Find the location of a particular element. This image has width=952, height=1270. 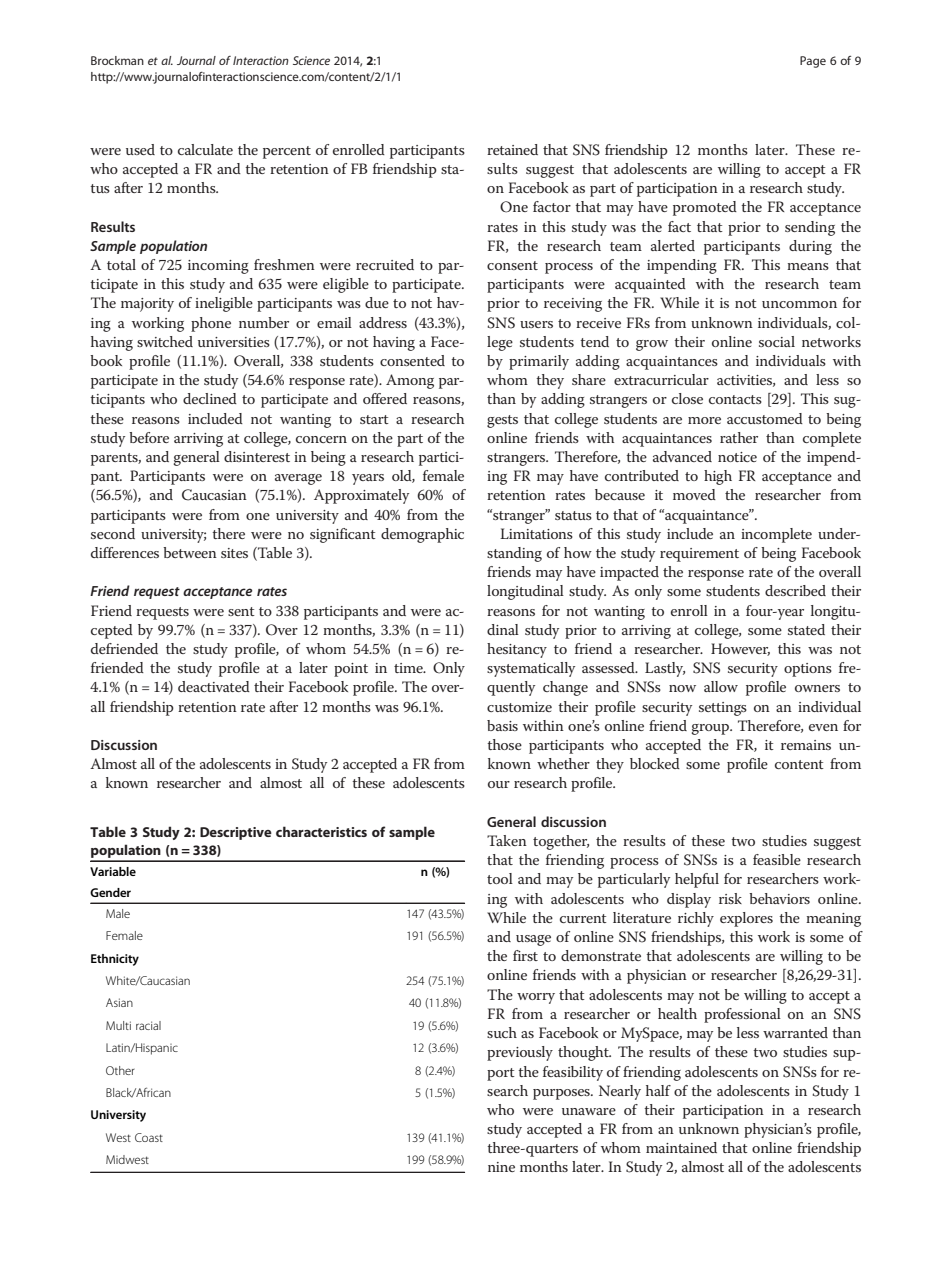

nine is located at coordinates (501, 1167).
